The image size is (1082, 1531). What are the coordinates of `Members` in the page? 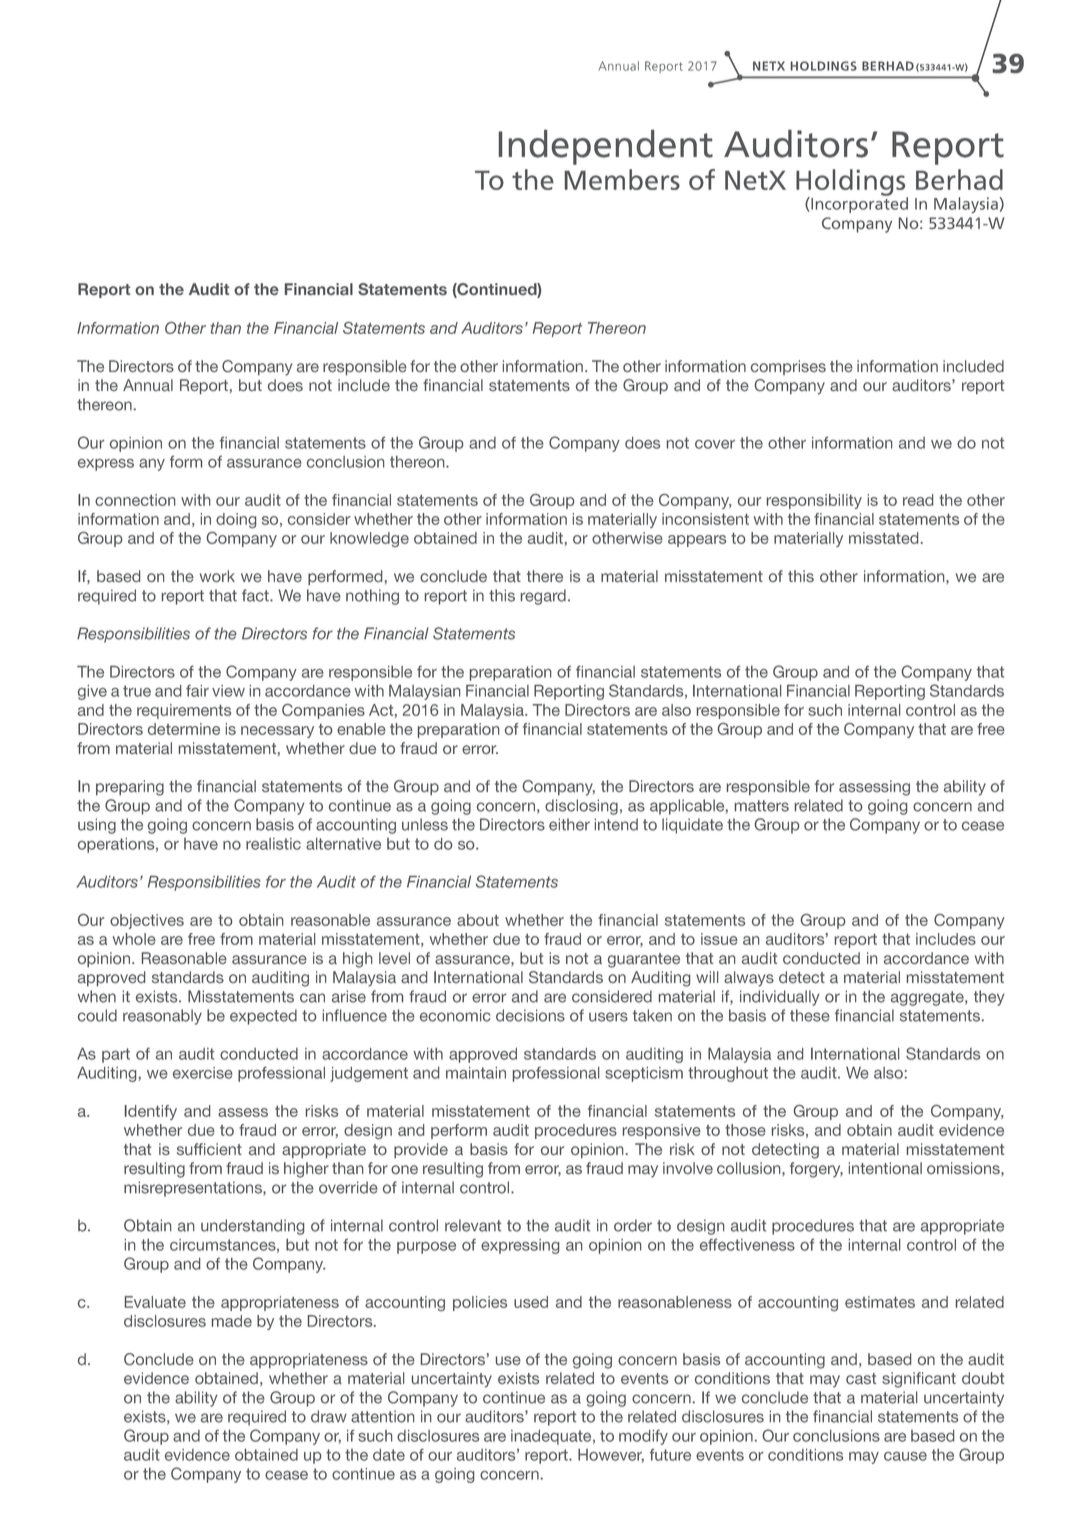 It's located at (622, 179).
